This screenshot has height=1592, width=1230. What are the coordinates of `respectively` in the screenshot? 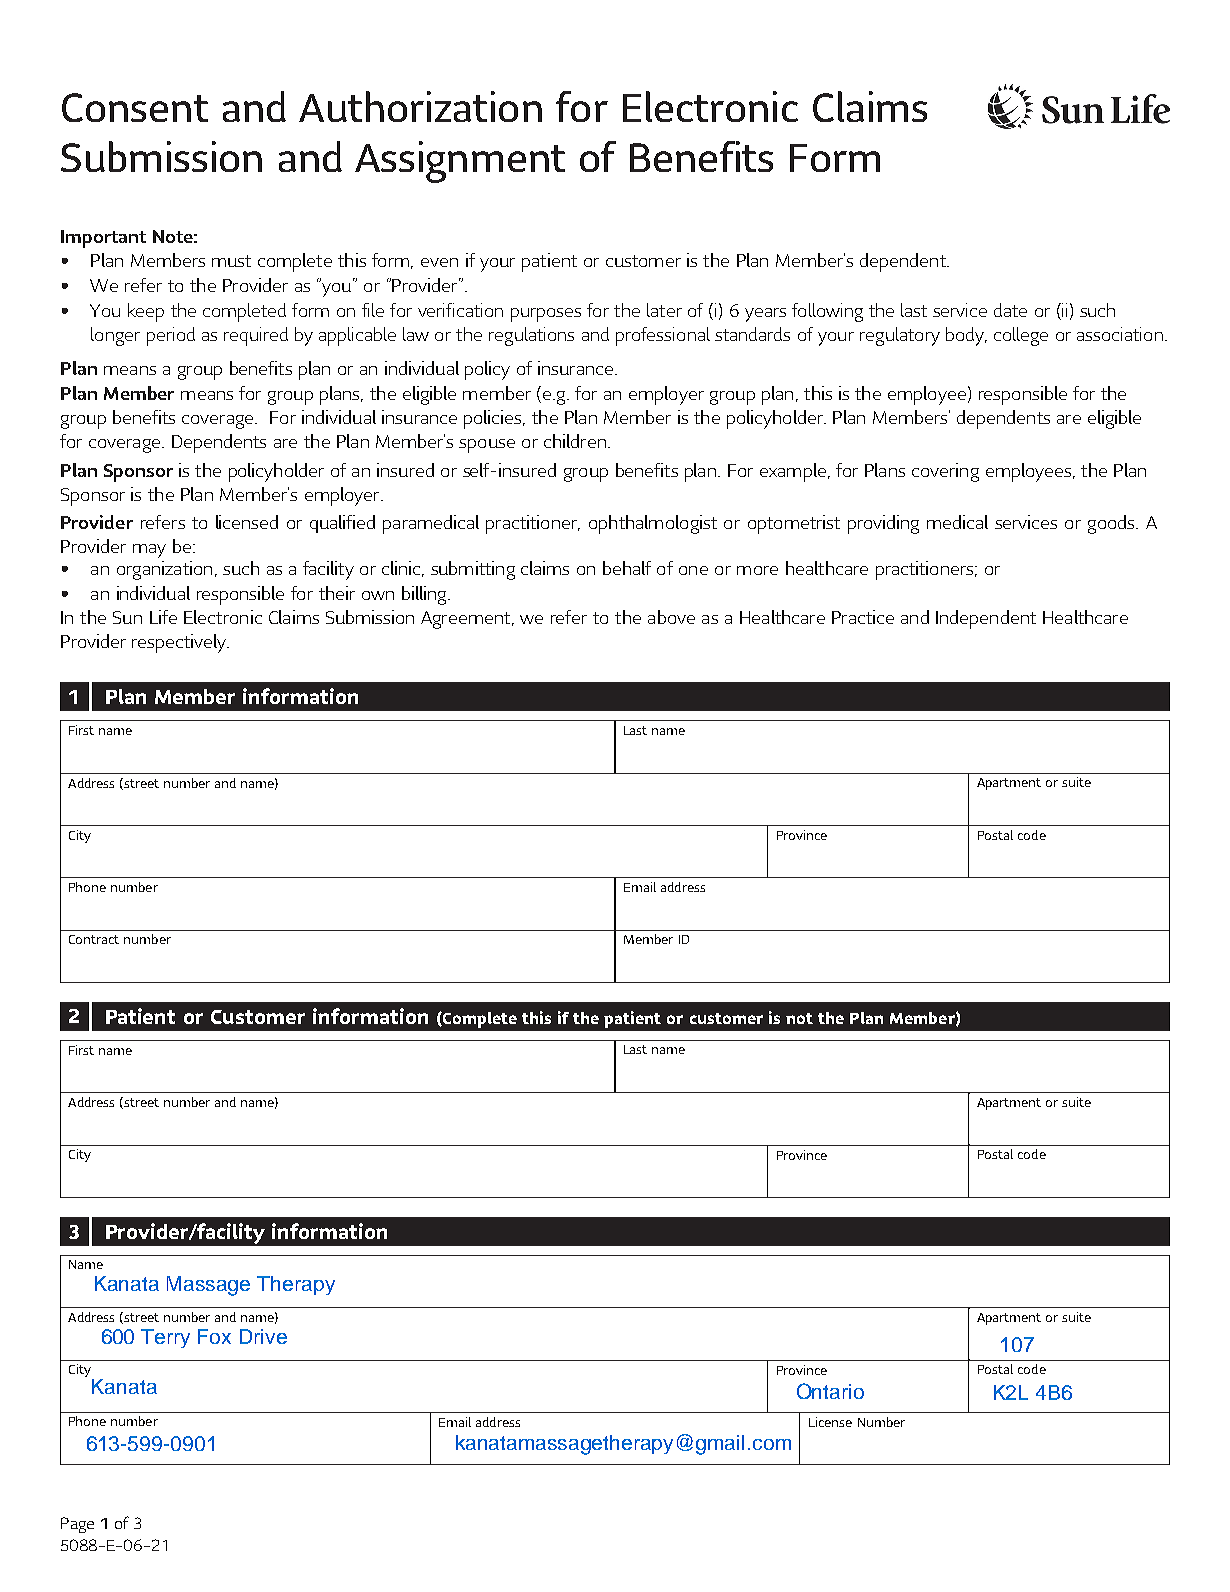 It's located at (180, 643).
